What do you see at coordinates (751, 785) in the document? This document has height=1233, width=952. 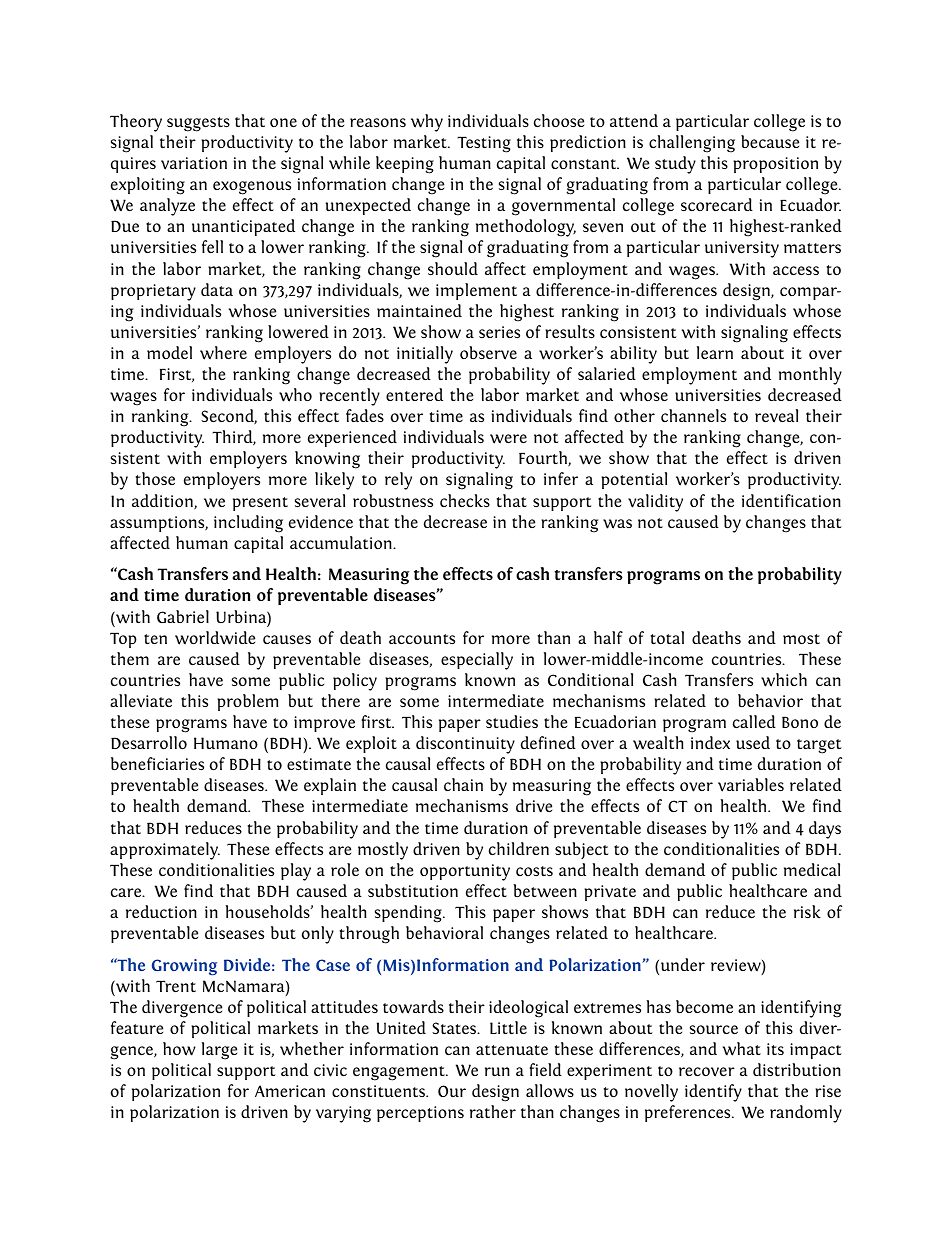 I see `variables` at bounding box center [751, 785].
